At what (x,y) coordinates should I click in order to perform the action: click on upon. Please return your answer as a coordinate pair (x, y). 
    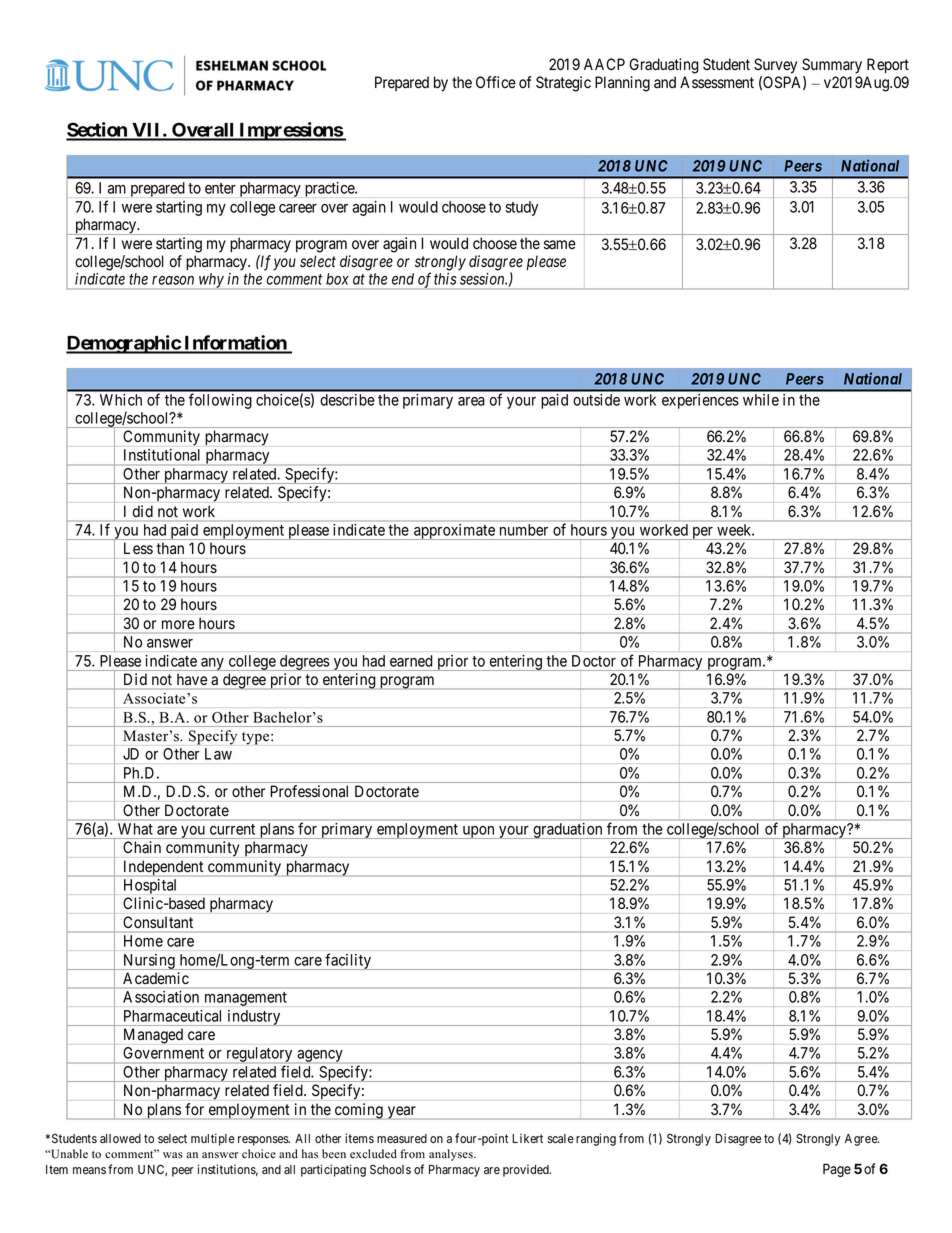
    Looking at the image, I should click on (478, 832).
